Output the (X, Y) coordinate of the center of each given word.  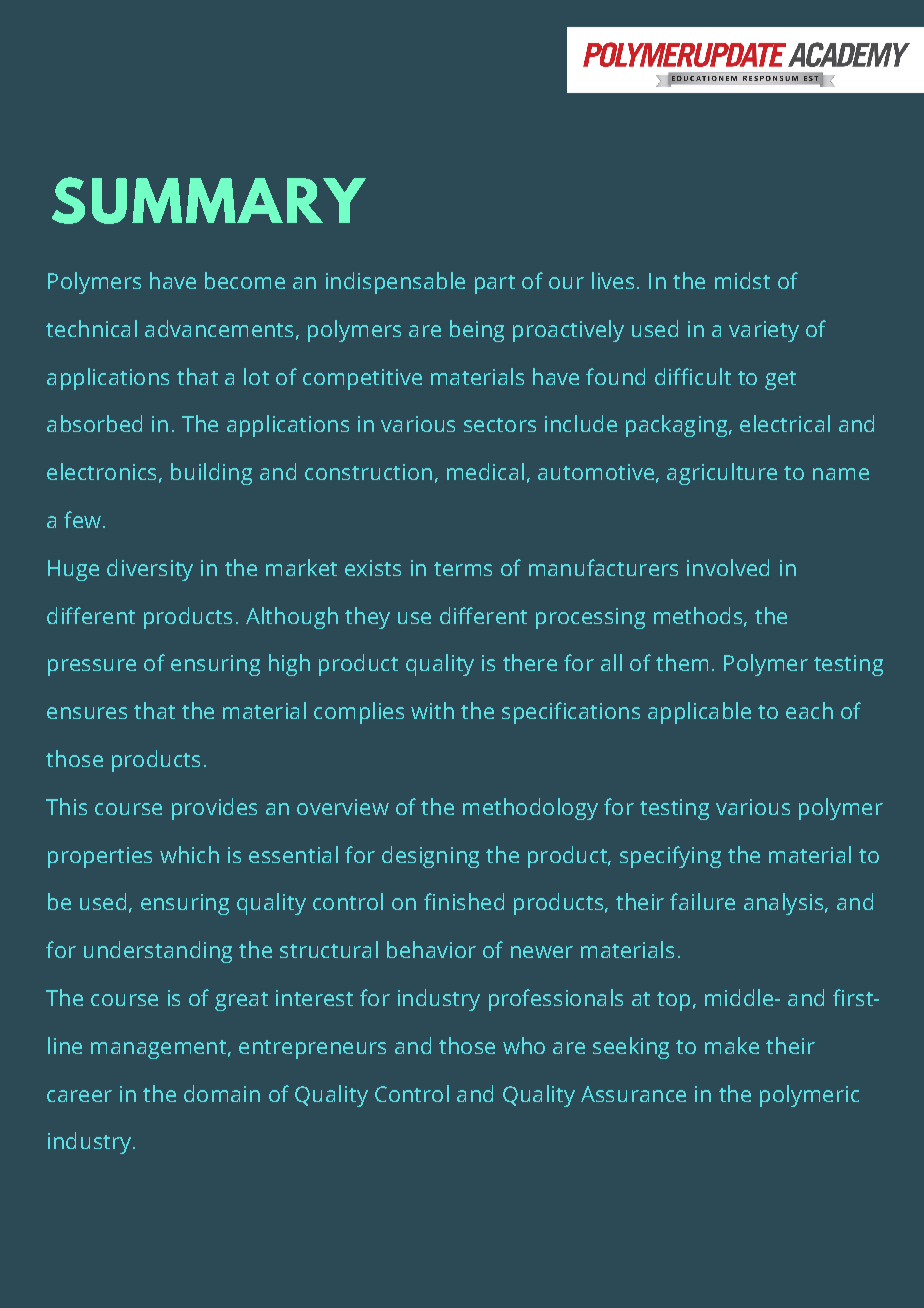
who (524, 1045)
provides (214, 809)
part (495, 284)
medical (485, 471)
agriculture (722, 474)
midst (742, 280)
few (84, 519)
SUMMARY (209, 200)
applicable (699, 713)
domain (222, 1093)
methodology (530, 809)
